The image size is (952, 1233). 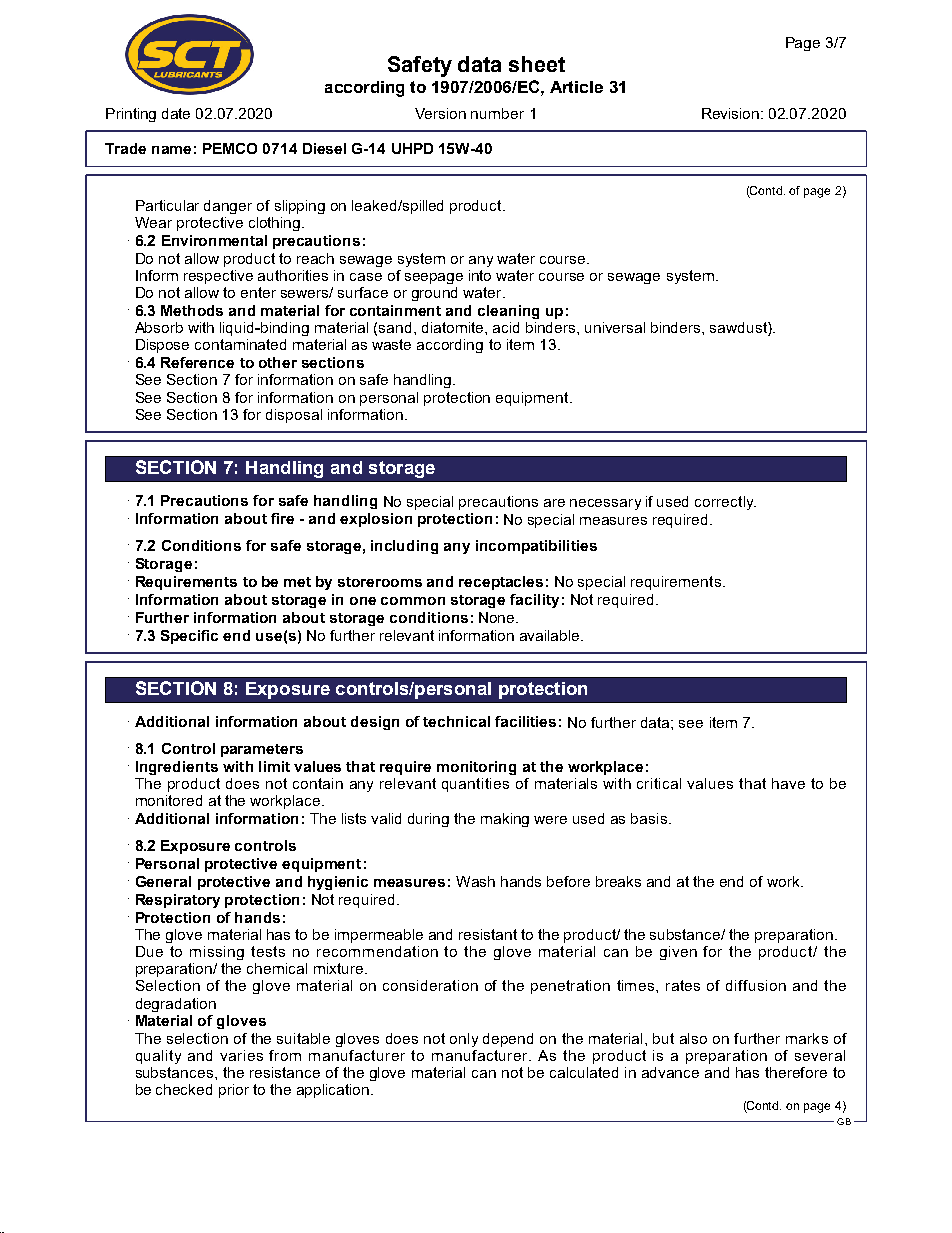 What do you see at coordinates (501, 583) in the screenshot?
I see `receptacles` at bounding box center [501, 583].
